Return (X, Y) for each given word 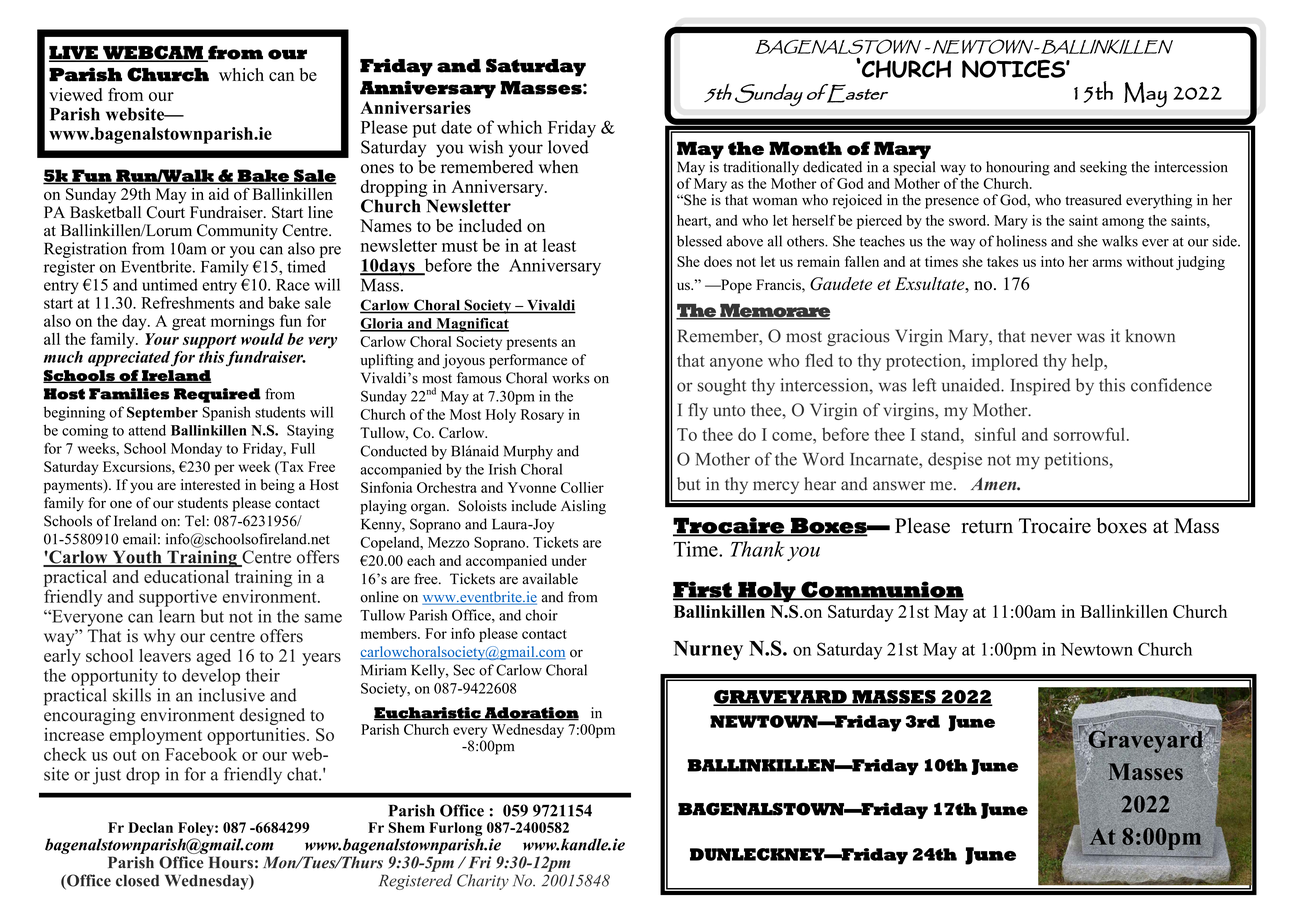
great (189, 324)
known (1150, 336)
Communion (881, 590)
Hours (231, 862)
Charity (483, 882)
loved (568, 147)
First (703, 590)
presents (532, 344)
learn (177, 616)
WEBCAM (153, 53)
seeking (1103, 168)
